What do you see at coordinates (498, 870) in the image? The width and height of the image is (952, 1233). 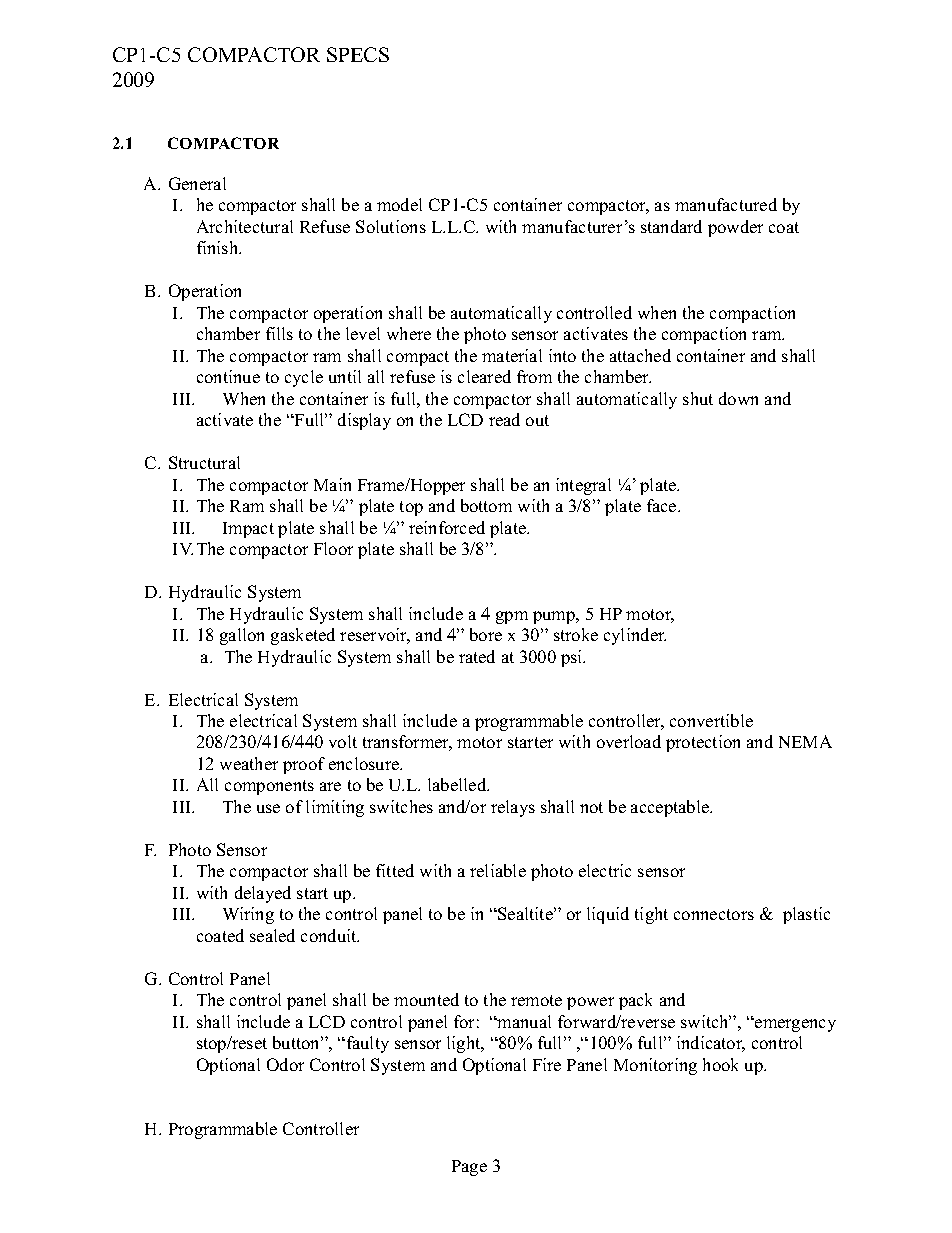 I see `reliable` at bounding box center [498, 870].
